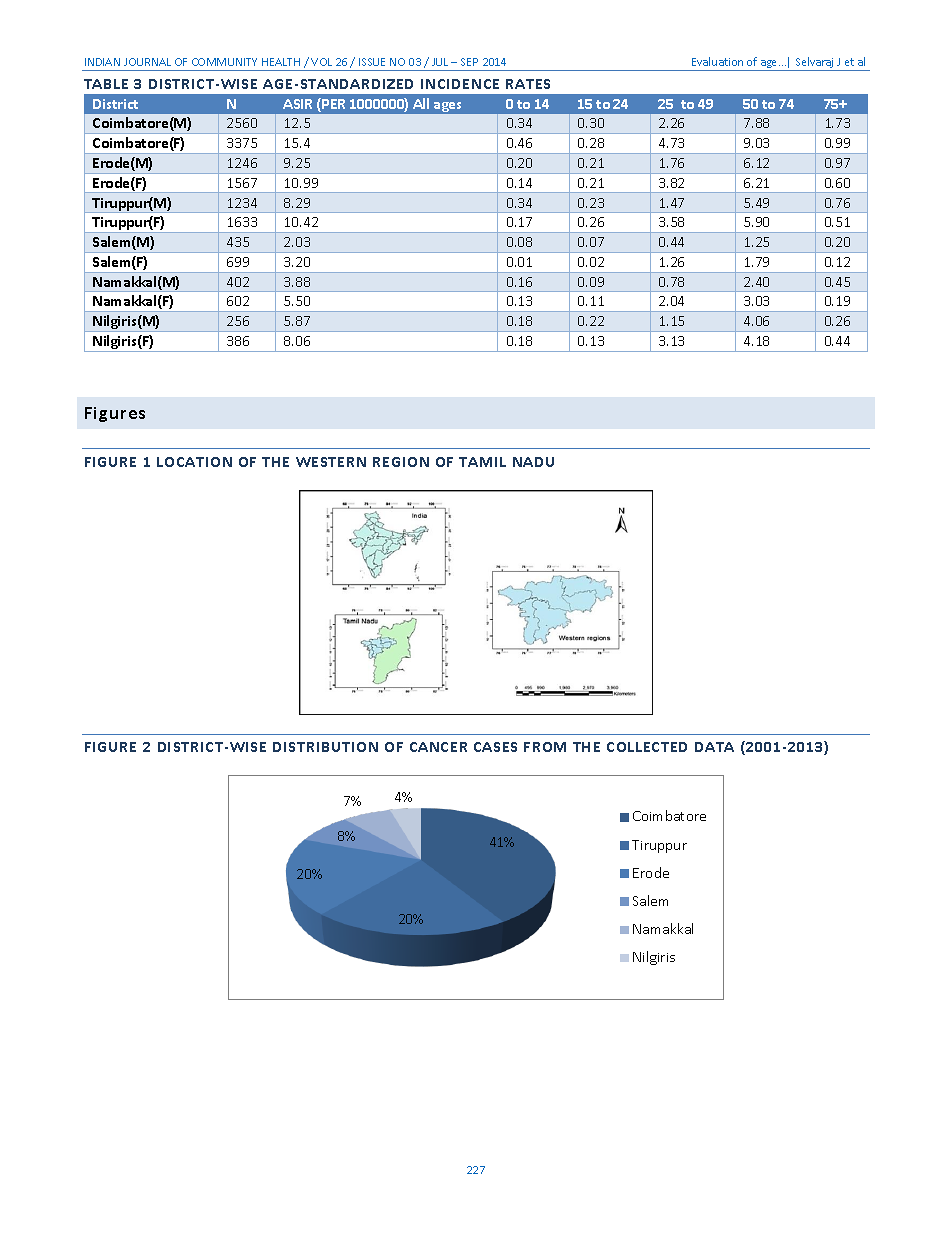 The height and width of the screenshot is (1233, 952). I want to click on Evaluation, so click(717, 61).
